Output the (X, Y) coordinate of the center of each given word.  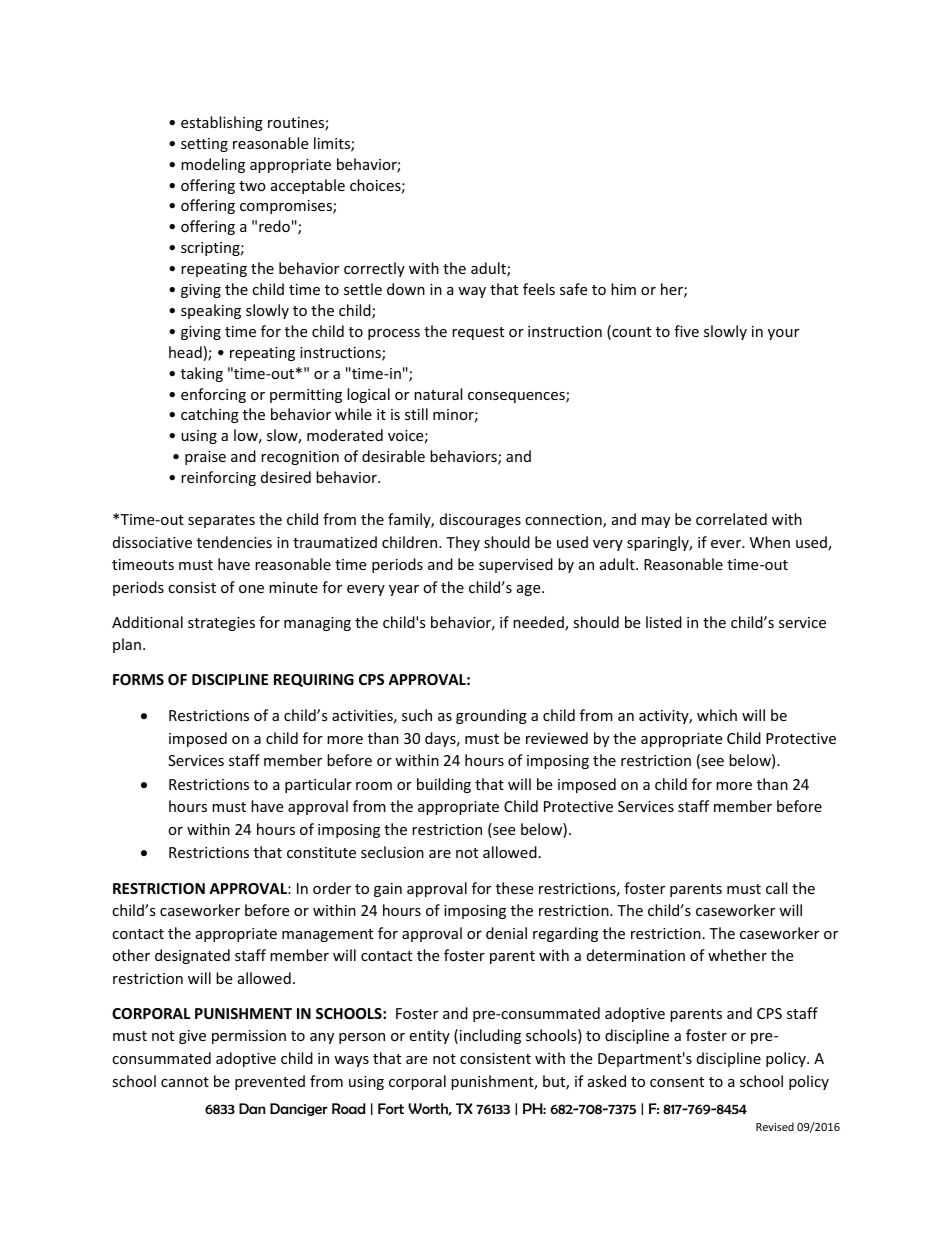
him (623, 289)
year (404, 590)
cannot (185, 1082)
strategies (221, 624)
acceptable (308, 186)
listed (664, 622)
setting (204, 145)
